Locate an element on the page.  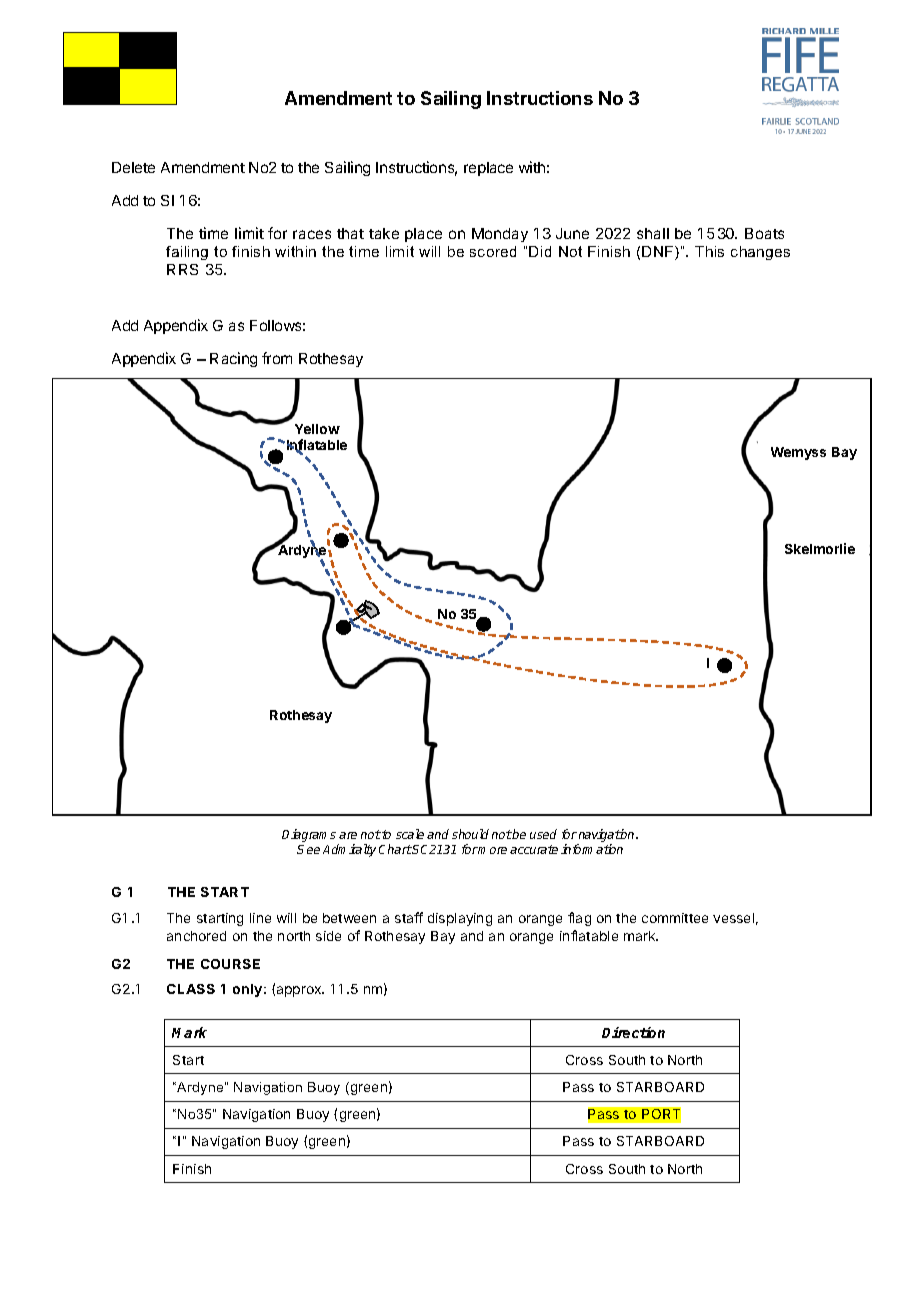
shall is located at coordinates (653, 233).
